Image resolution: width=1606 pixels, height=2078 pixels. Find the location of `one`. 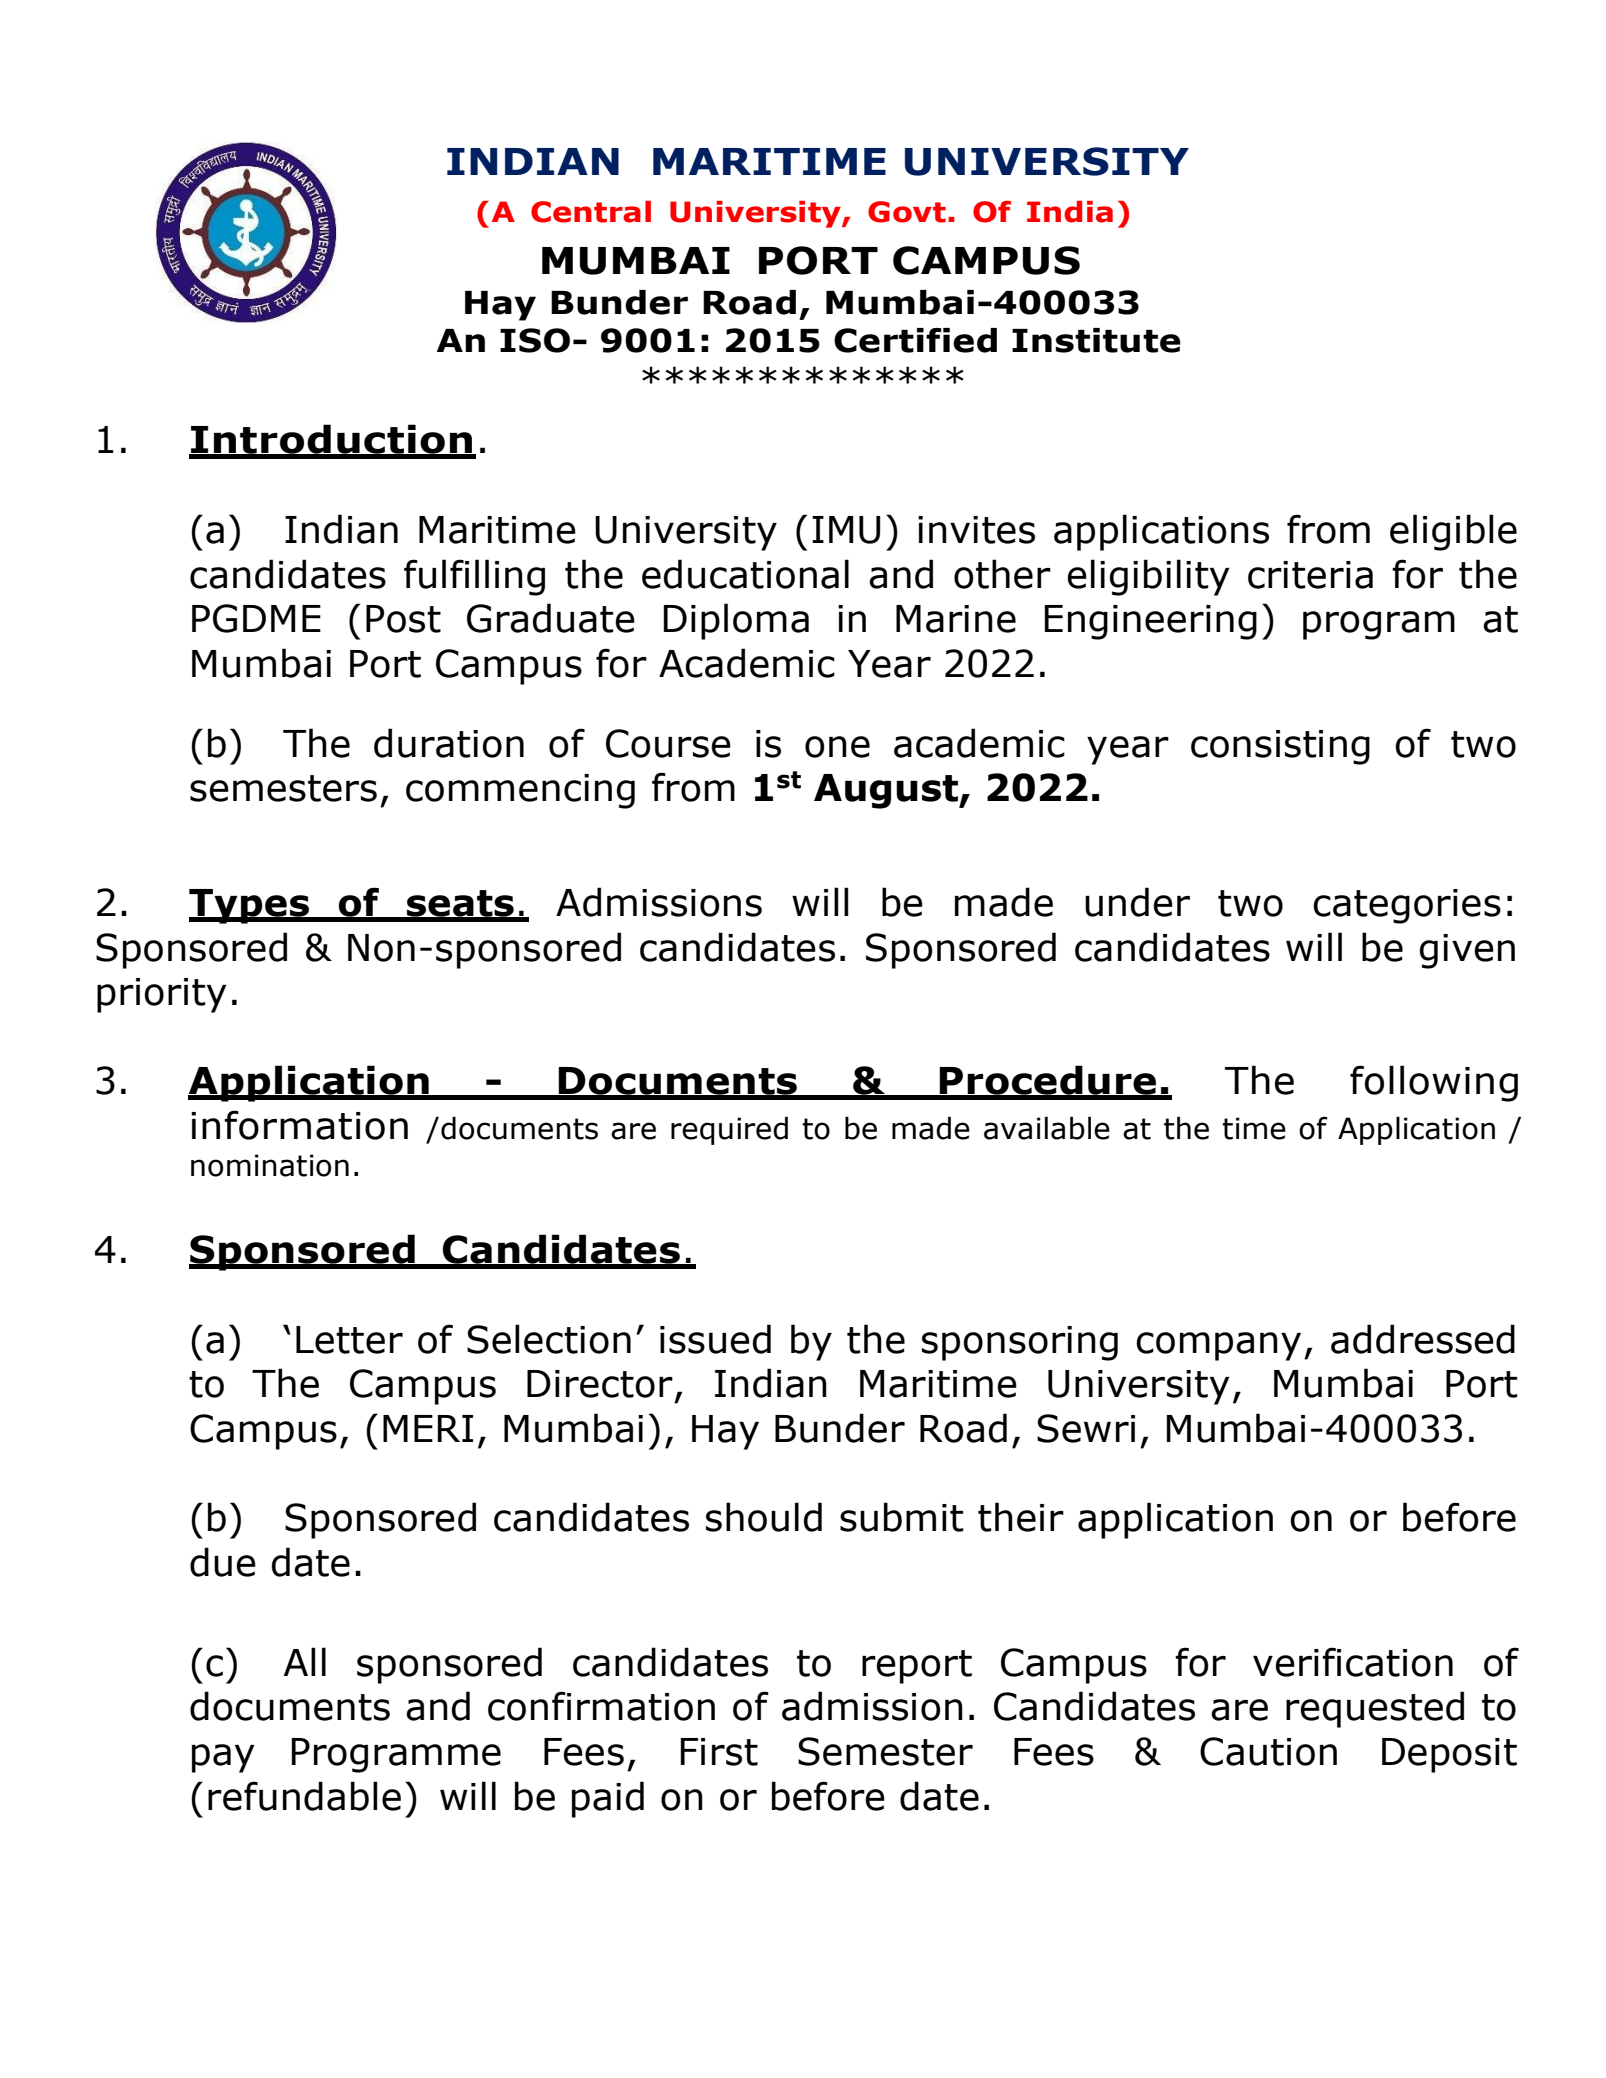

one is located at coordinates (837, 747).
